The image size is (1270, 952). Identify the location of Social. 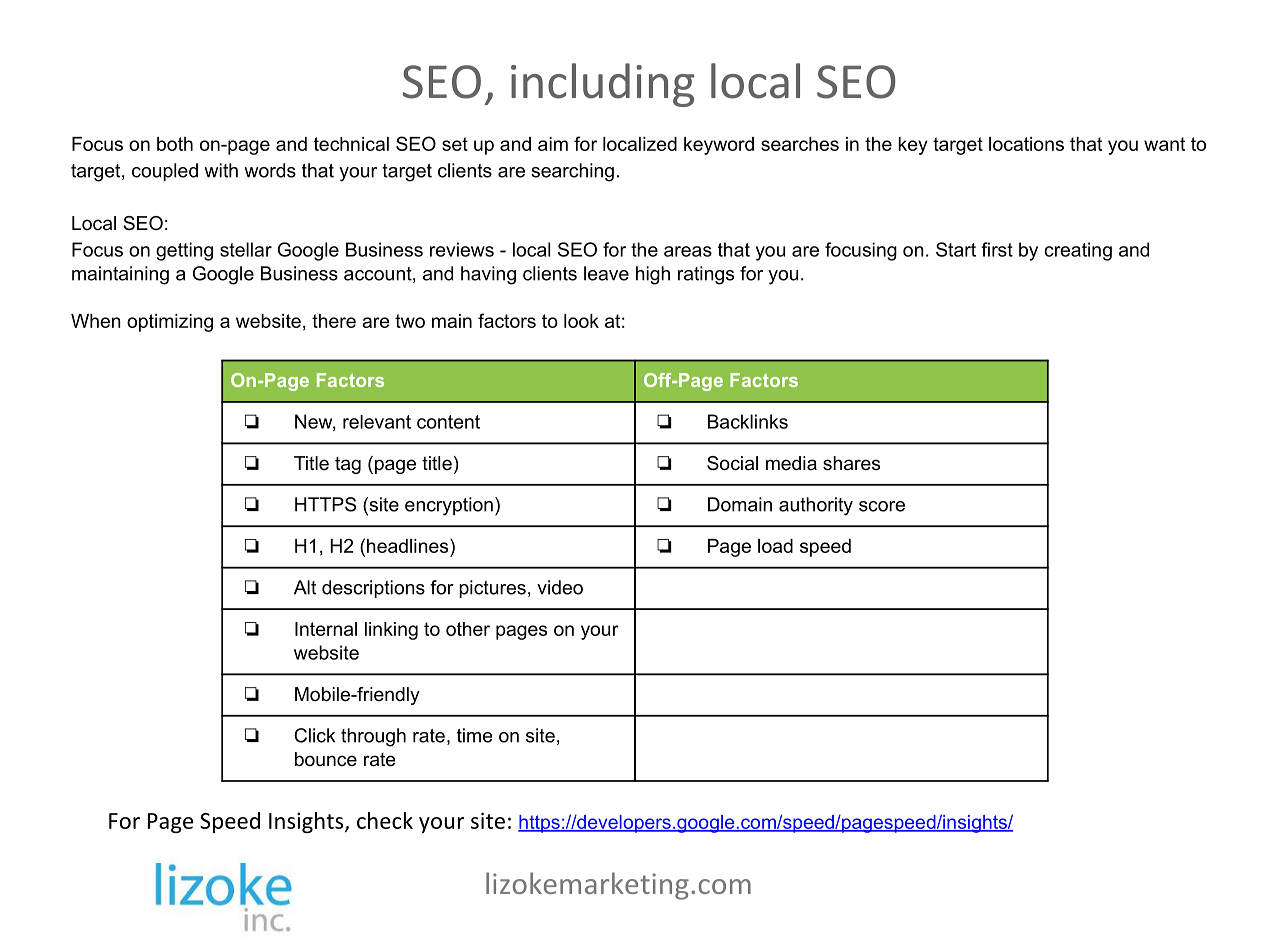
(732, 463).
